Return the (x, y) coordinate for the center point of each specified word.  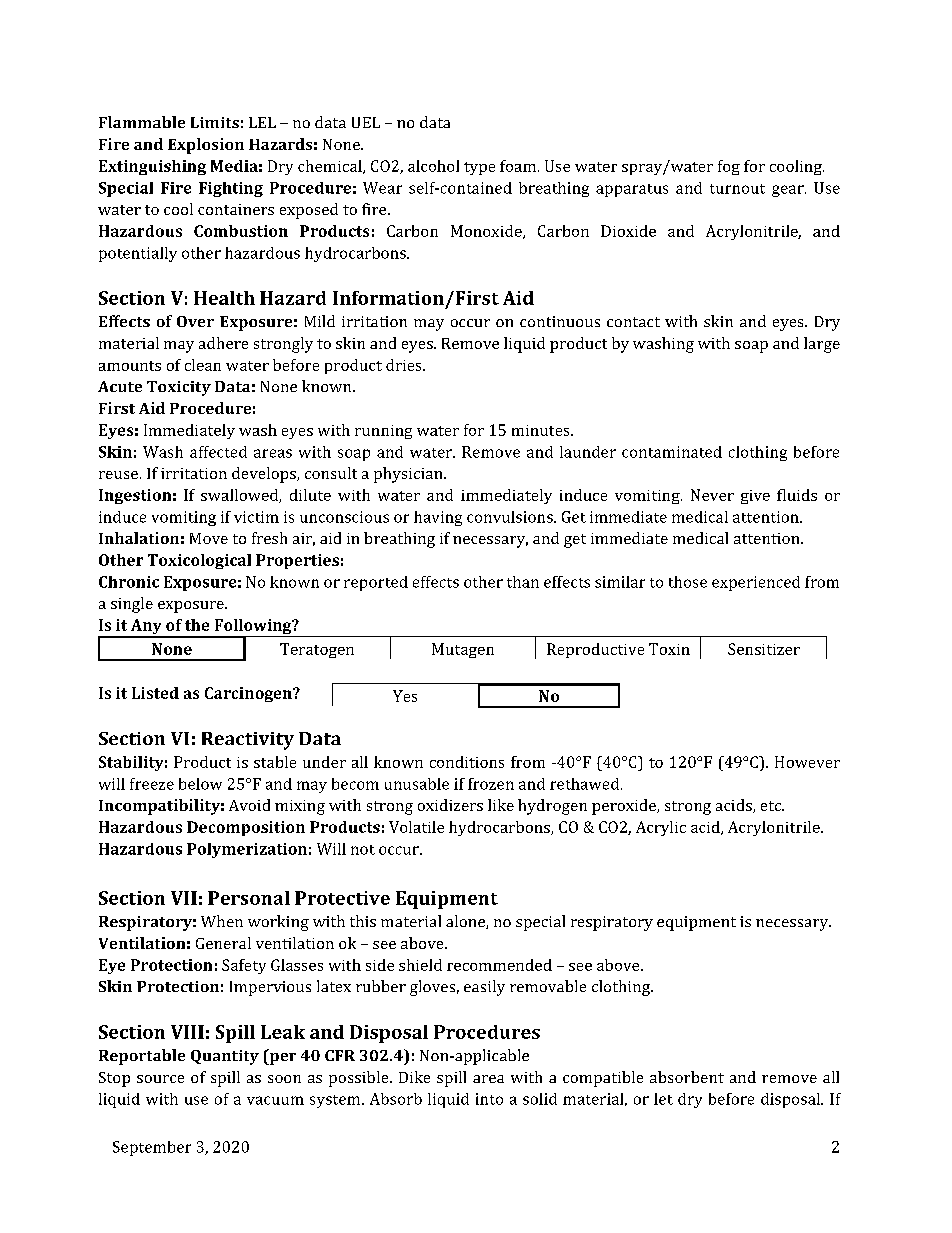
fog (729, 167)
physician (409, 475)
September (152, 1148)
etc (772, 806)
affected (218, 452)
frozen (491, 784)
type (479, 168)
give (755, 497)
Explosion (206, 146)
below (200, 784)
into (489, 1099)
